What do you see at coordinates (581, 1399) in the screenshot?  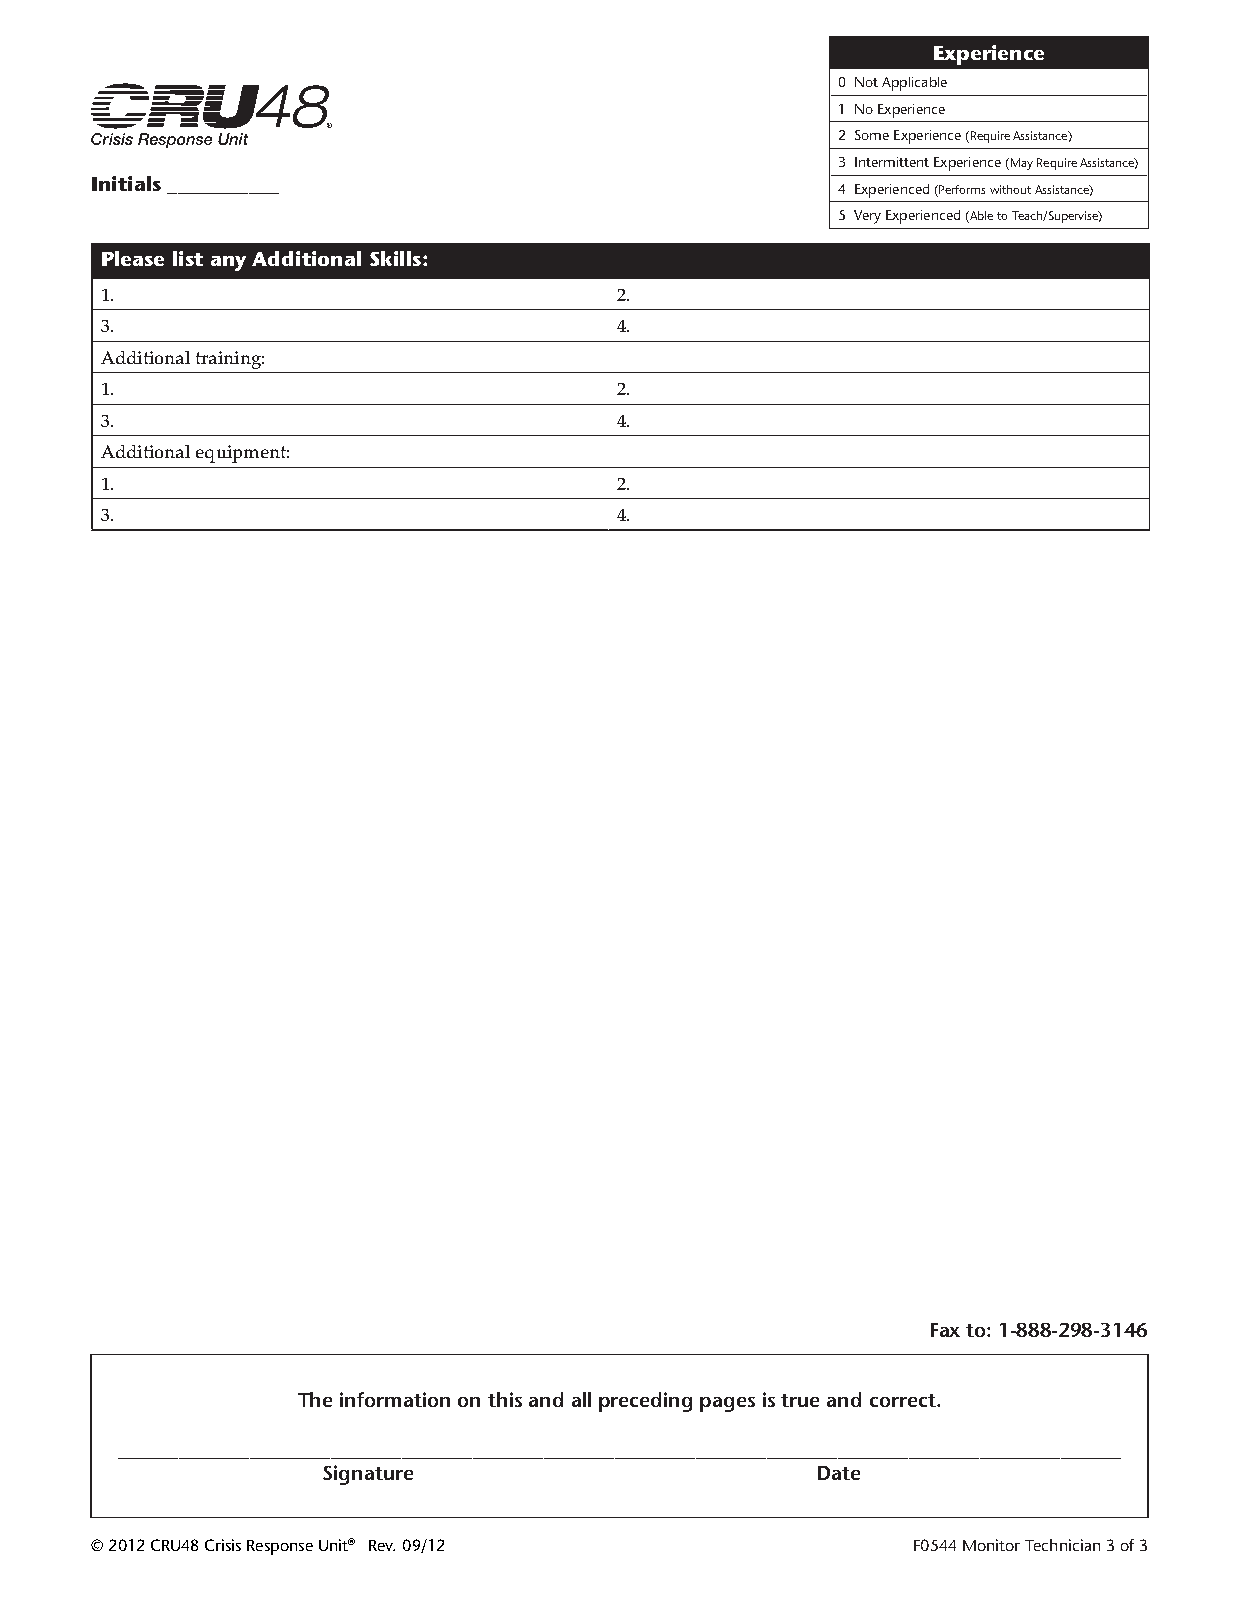 I see `all` at bounding box center [581, 1399].
